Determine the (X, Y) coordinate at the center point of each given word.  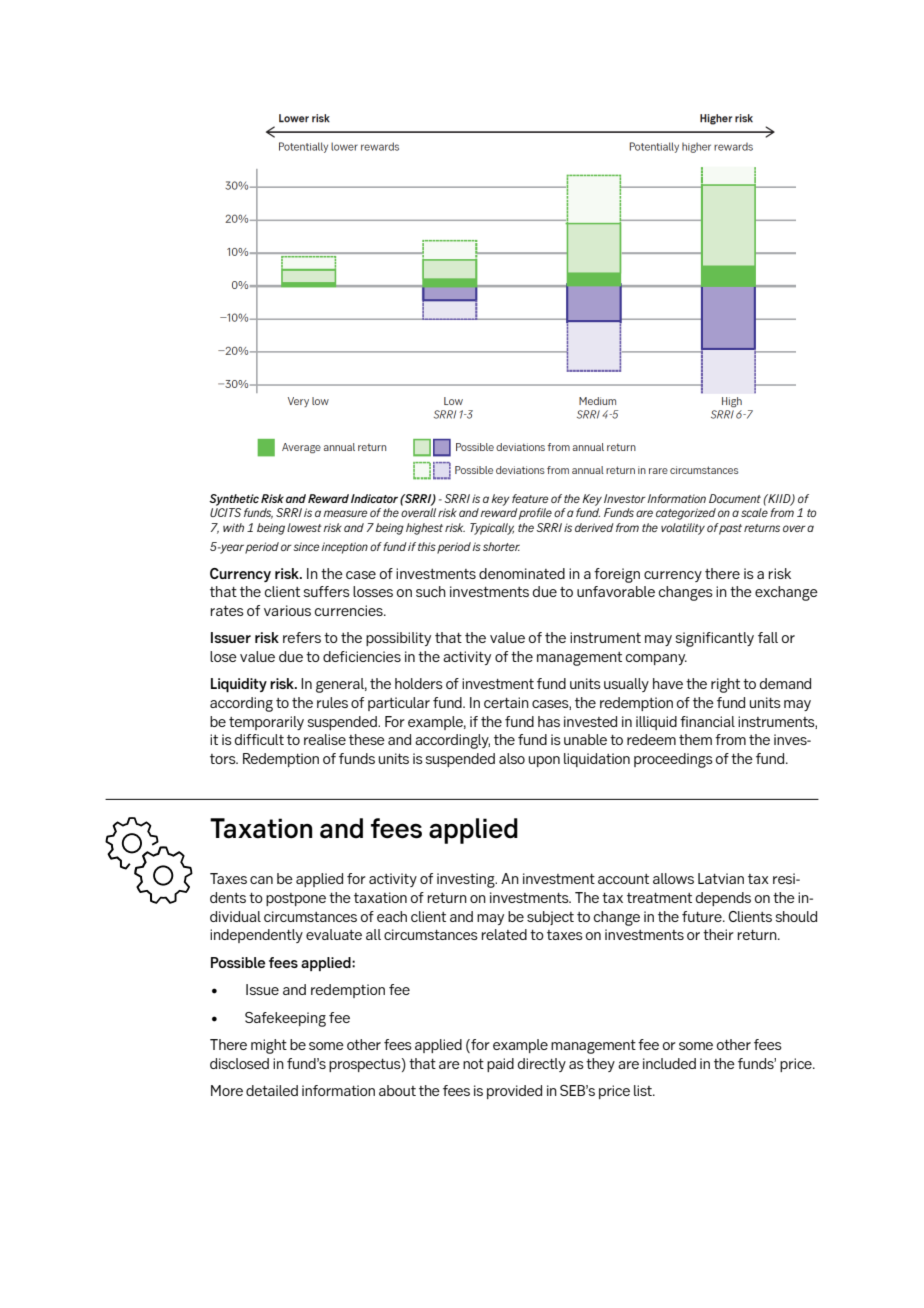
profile (535, 514)
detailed (272, 1090)
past (730, 529)
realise (325, 739)
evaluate (334, 934)
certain (506, 702)
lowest (304, 527)
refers (302, 637)
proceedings (673, 760)
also (512, 758)
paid (500, 1065)
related (504, 934)
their (718, 934)
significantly (715, 639)
